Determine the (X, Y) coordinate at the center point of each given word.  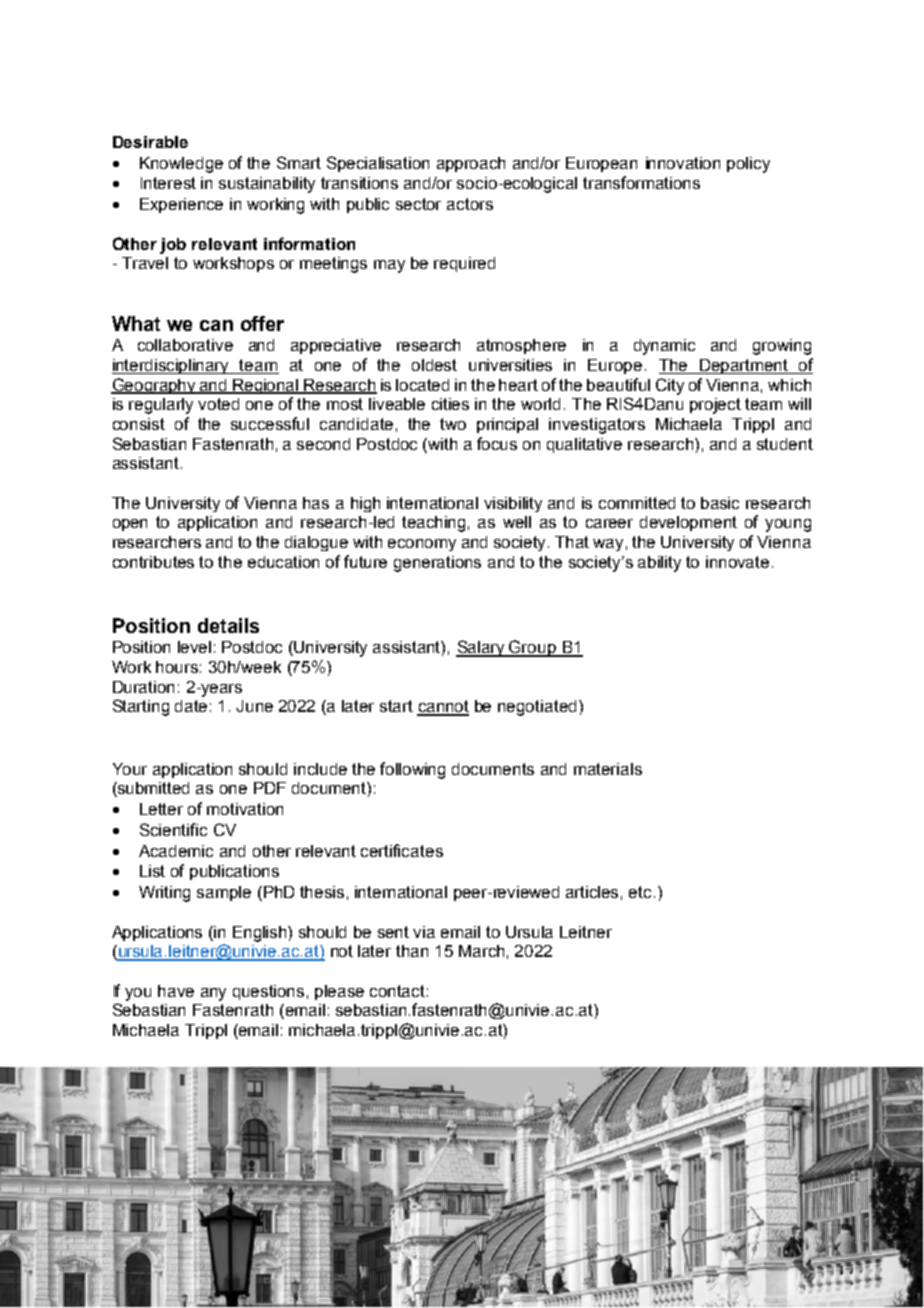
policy (748, 165)
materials (608, 769)
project (715, 406)
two (453, 424)
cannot (443, 707)
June (254, 706)
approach (471, 164)
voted (218, 404)
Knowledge (181, 165)
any (213, 994)
